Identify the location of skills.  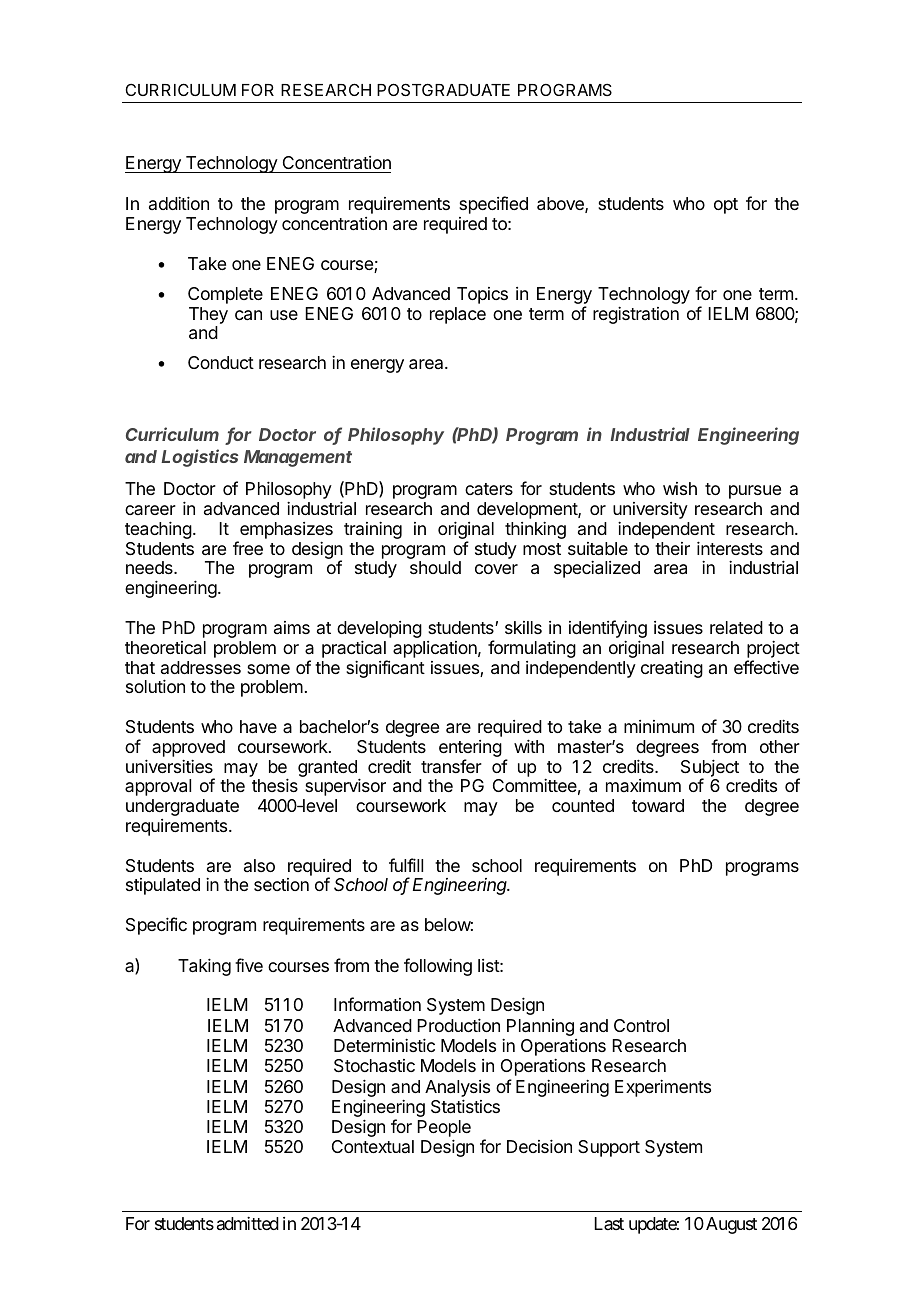
(523, 627).
